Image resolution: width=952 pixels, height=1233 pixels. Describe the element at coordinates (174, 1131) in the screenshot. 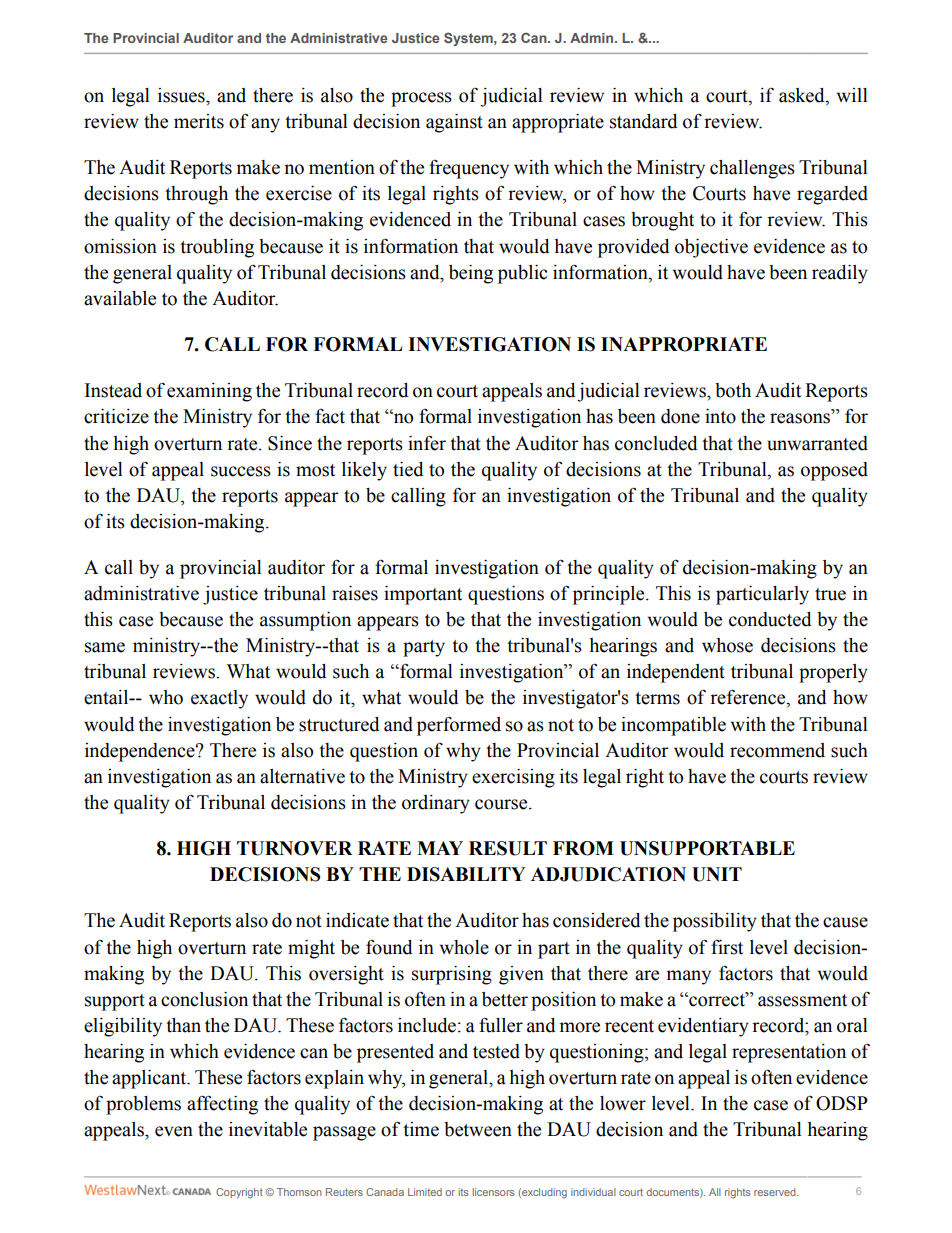

I see `even` at that location.
